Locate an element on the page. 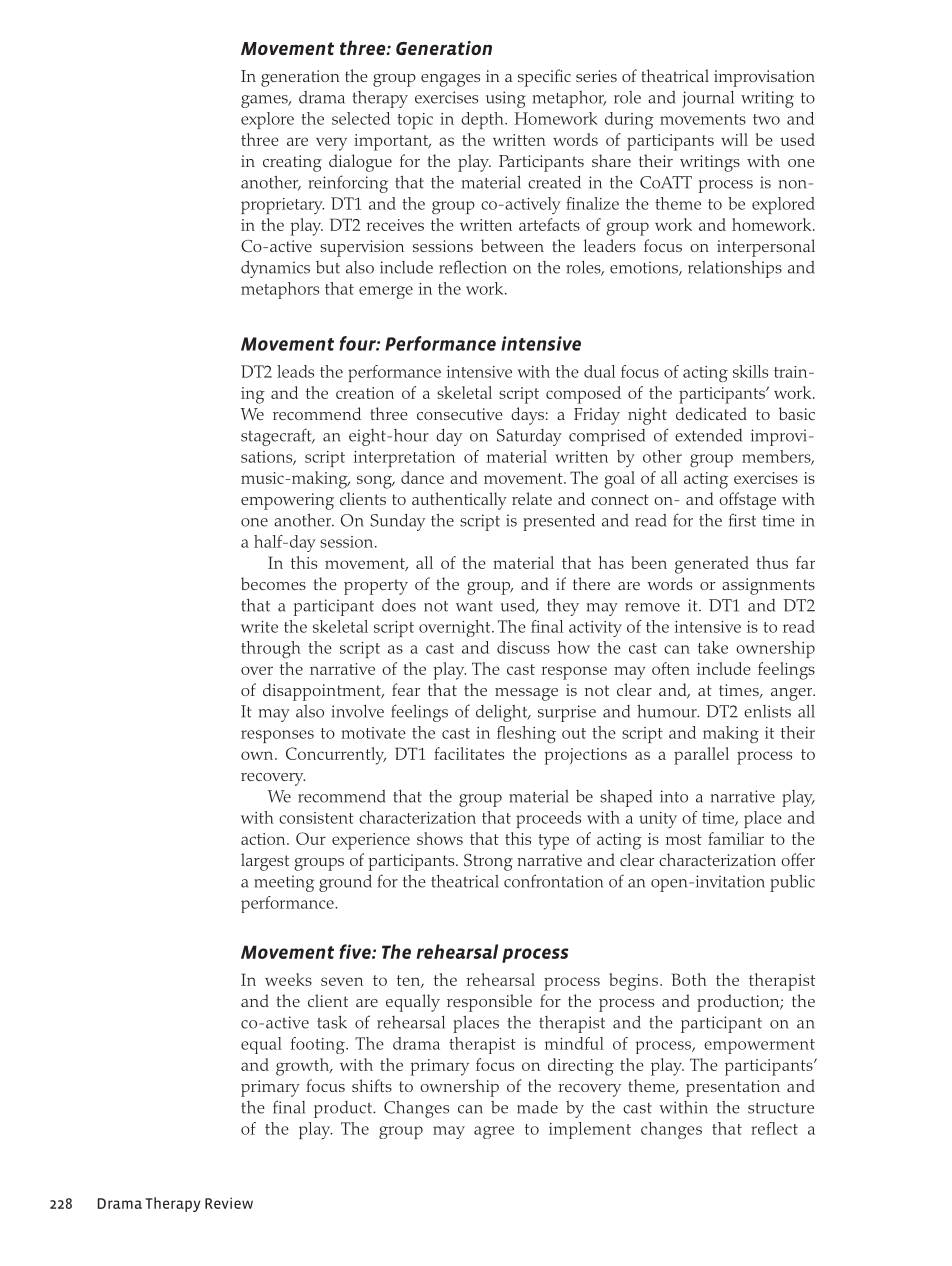 The height and width of the image is (1266, 952). creating is located at coordinates (292, 163).
